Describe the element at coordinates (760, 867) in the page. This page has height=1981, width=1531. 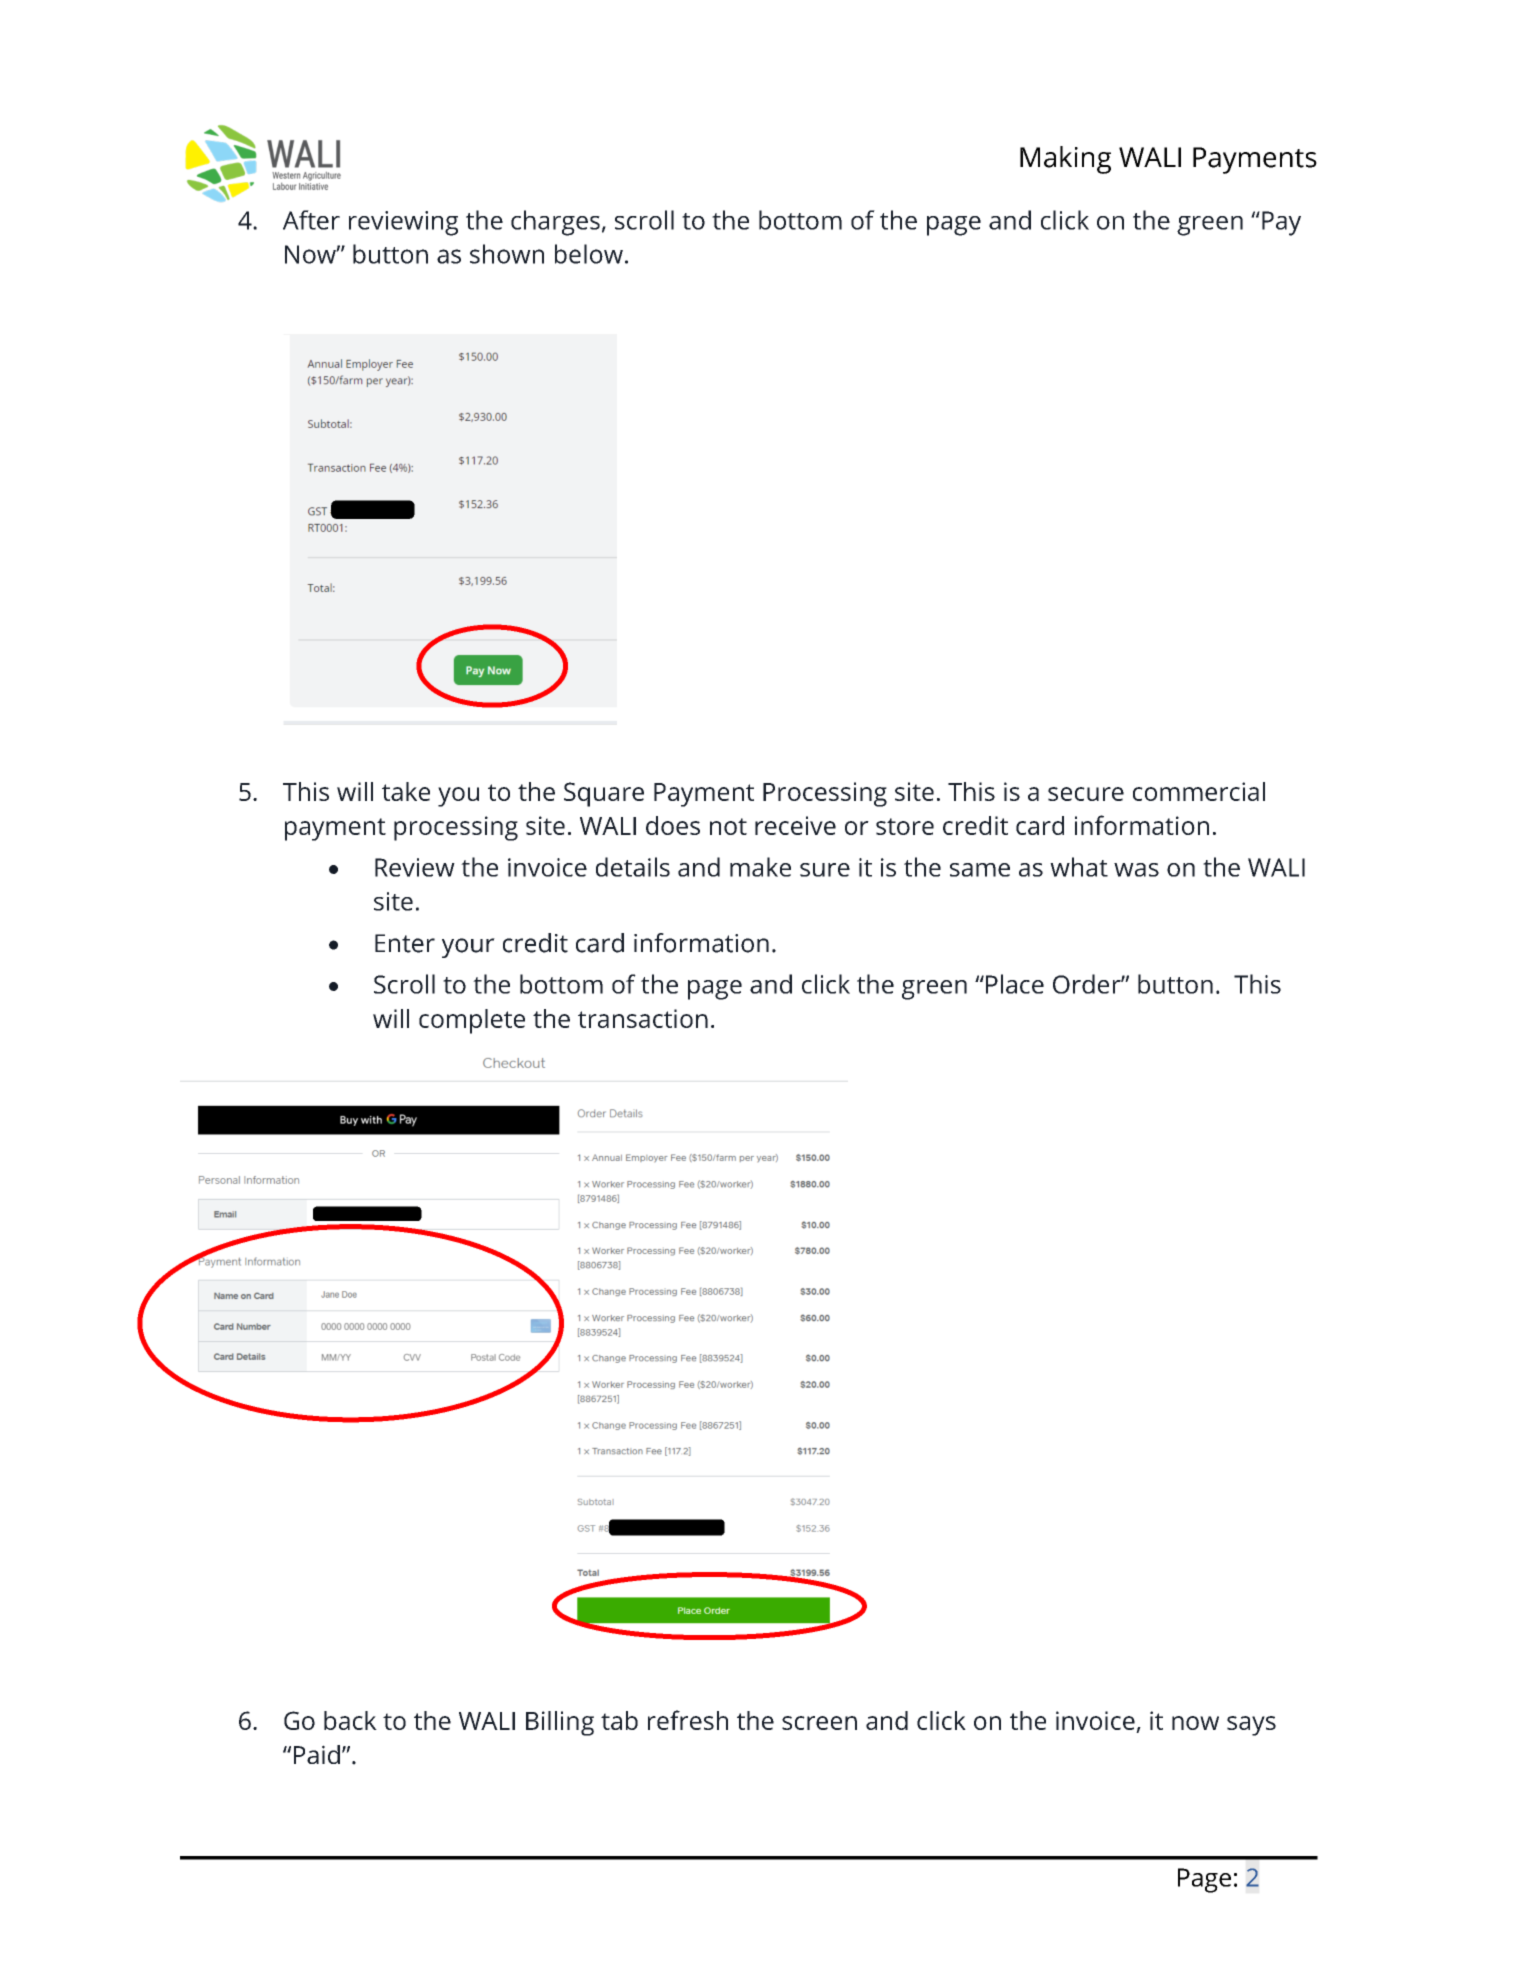
I see `make` at that location.
